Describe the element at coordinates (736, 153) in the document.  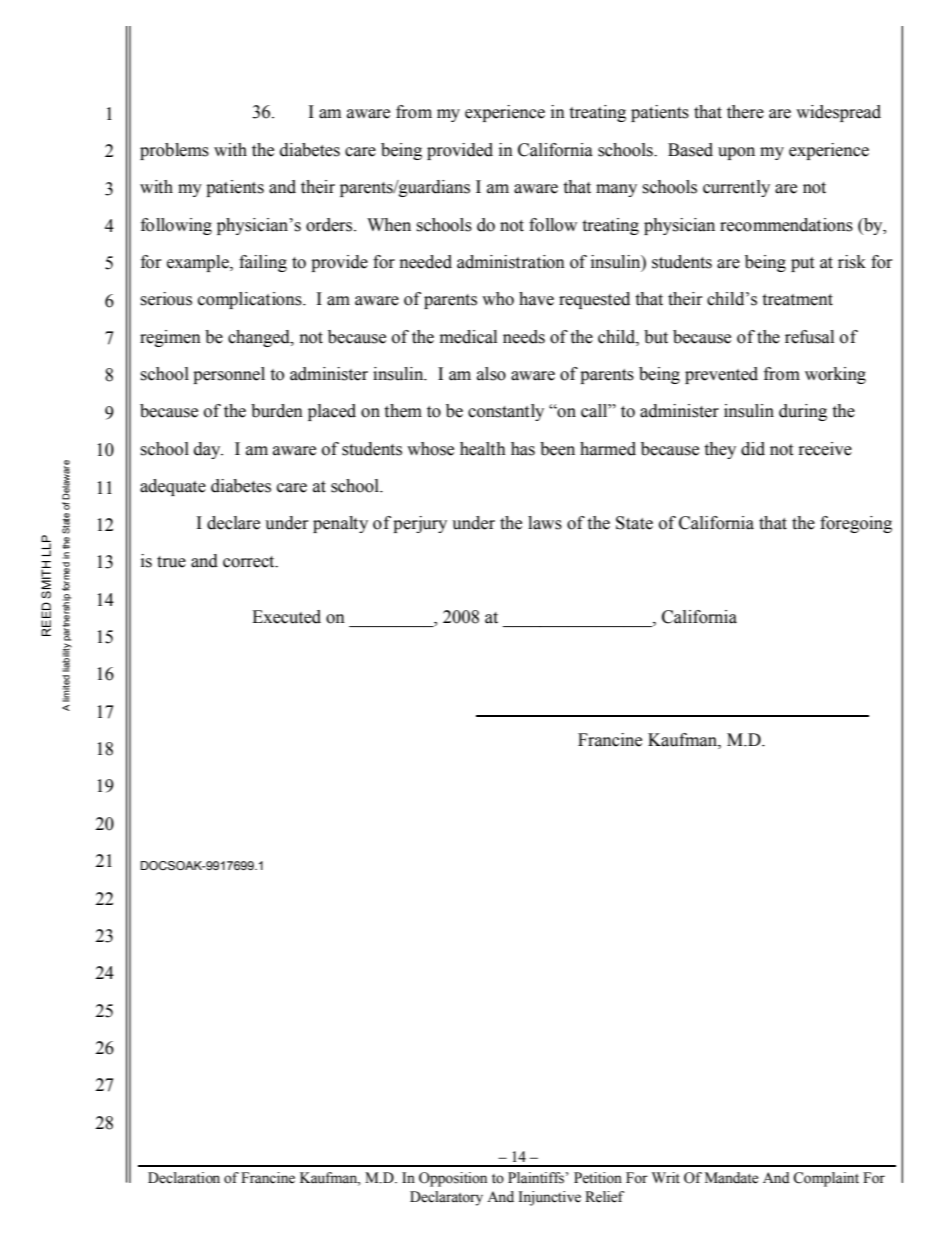
I see `upon` at that location.
